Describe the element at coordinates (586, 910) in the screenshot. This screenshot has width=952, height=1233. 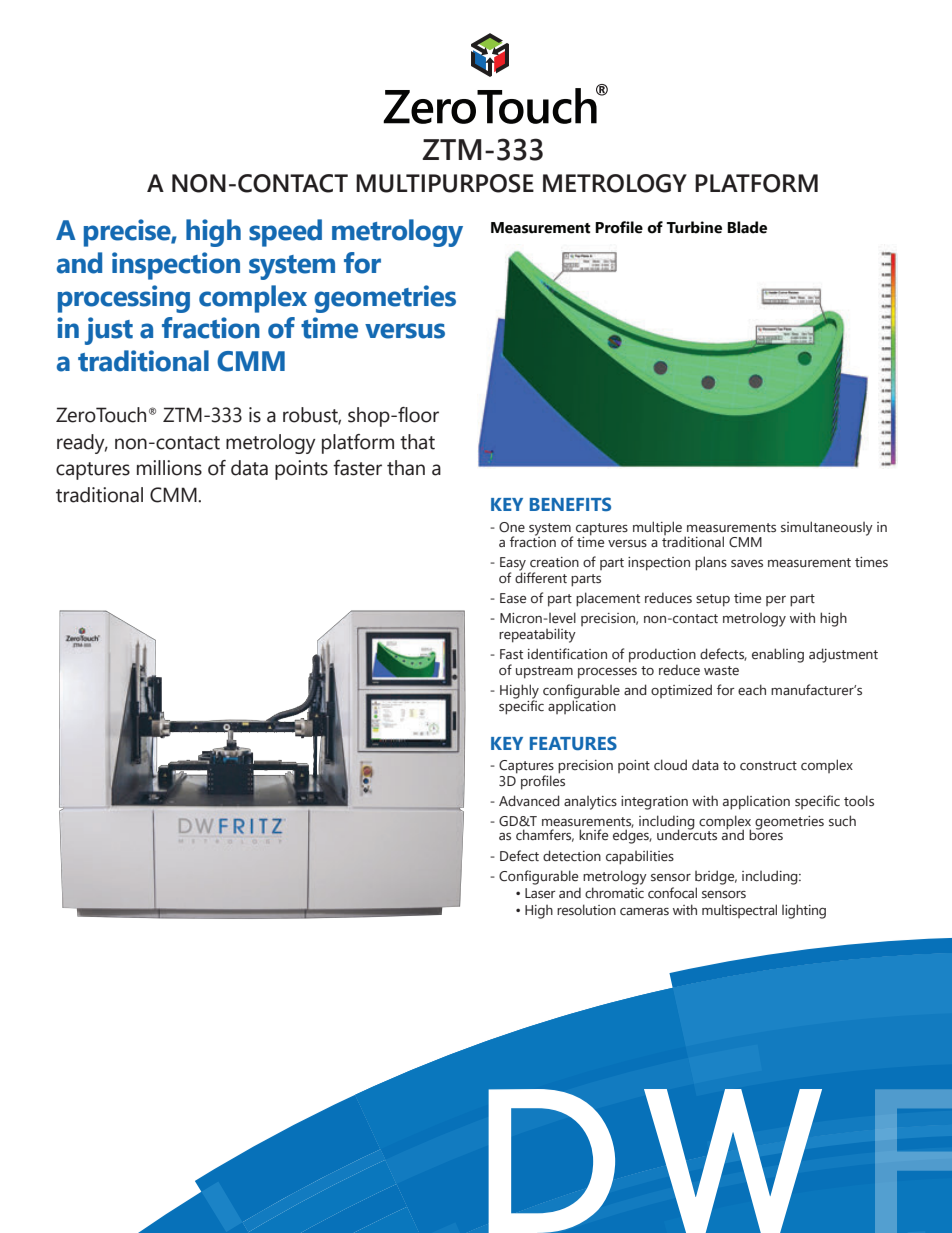
I see `resolution` at that location.
